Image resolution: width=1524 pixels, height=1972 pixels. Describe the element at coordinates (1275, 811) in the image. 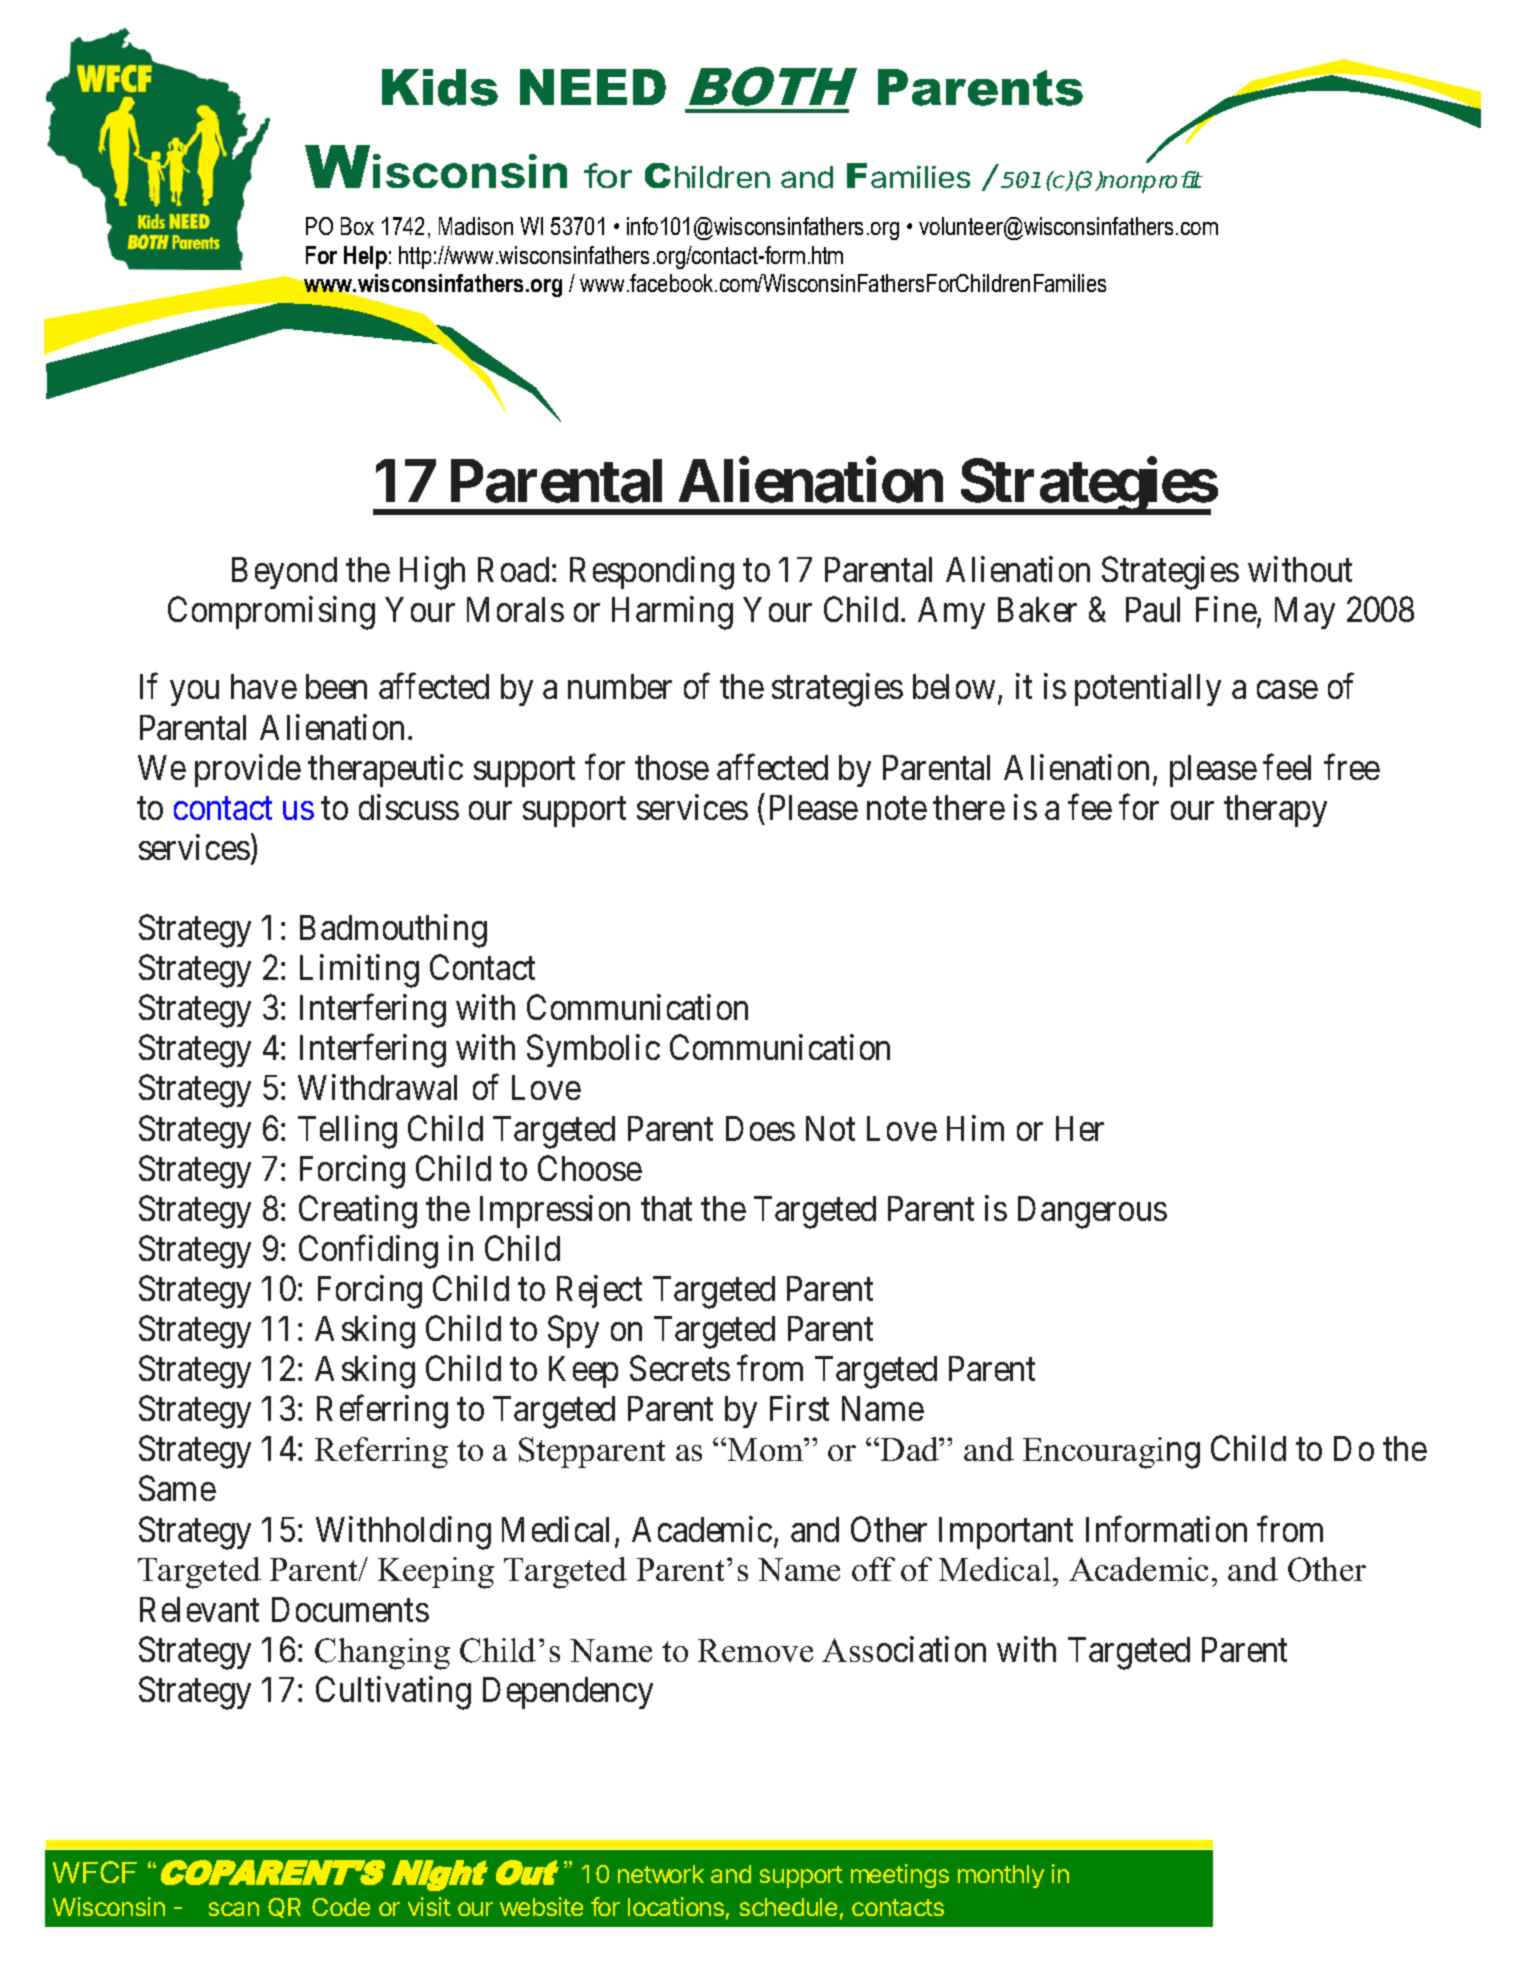

I see `therapy` at that location.
